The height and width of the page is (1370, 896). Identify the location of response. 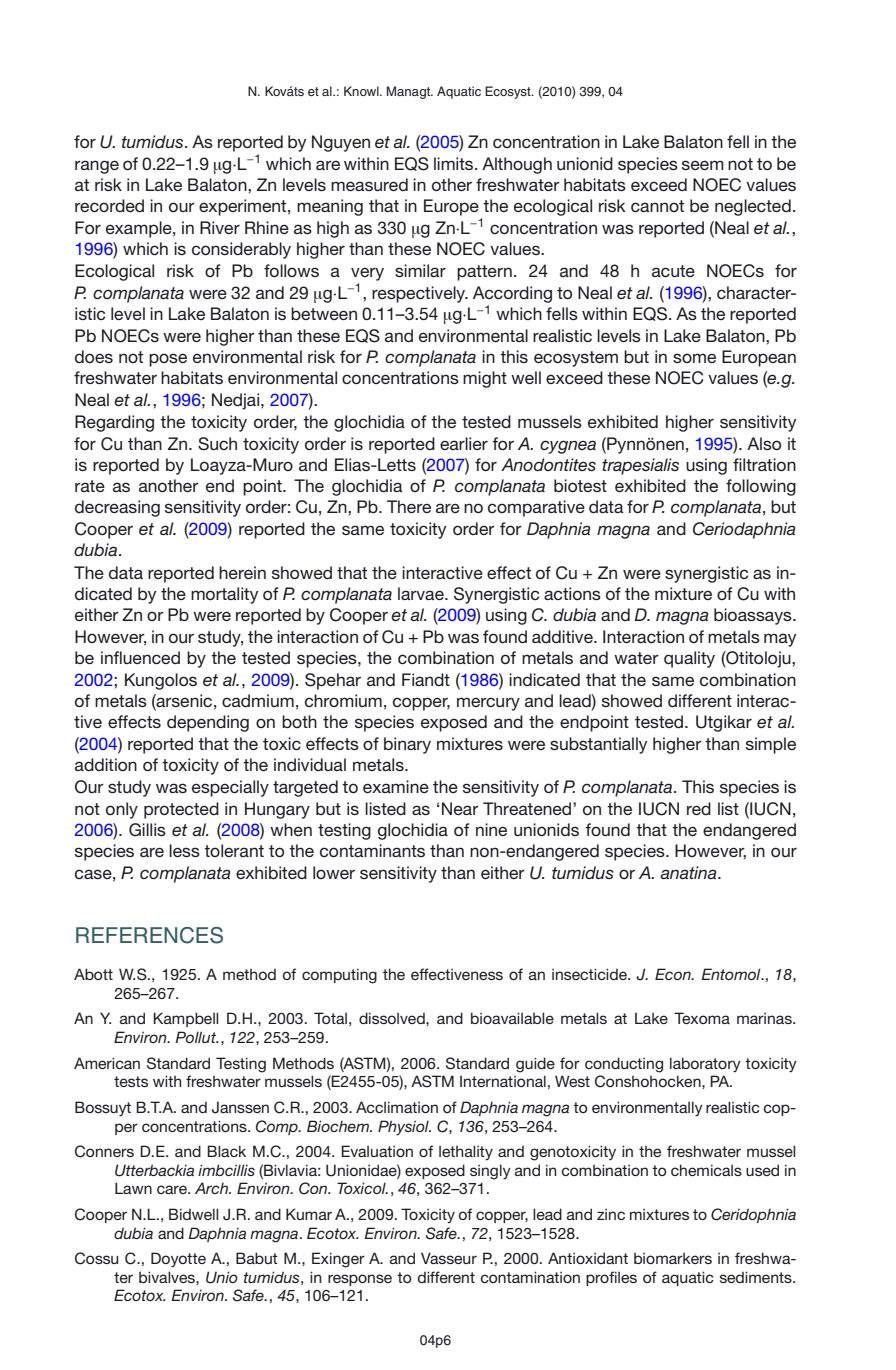
(360, 1280).
